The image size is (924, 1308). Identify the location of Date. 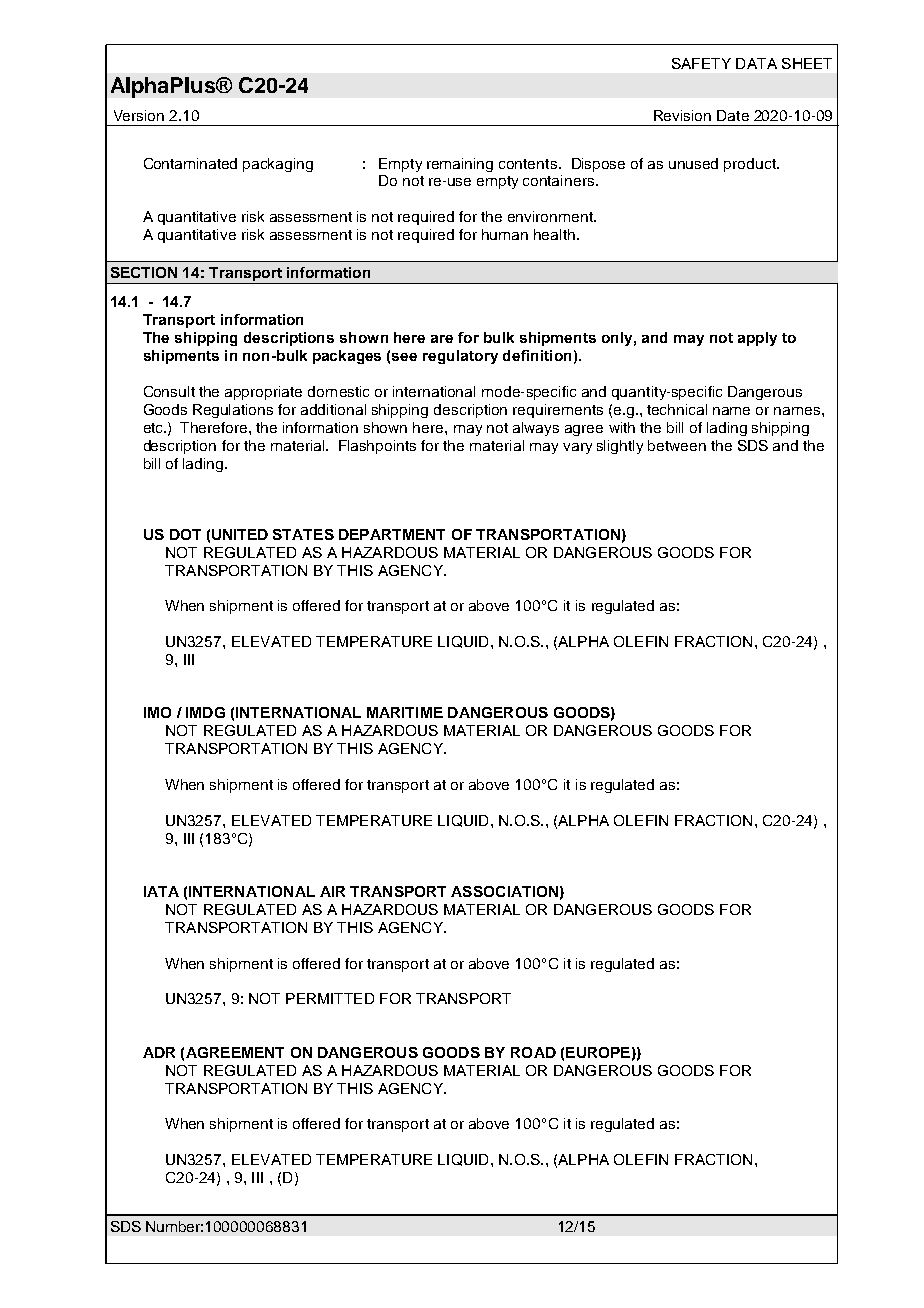
(733, 115).
